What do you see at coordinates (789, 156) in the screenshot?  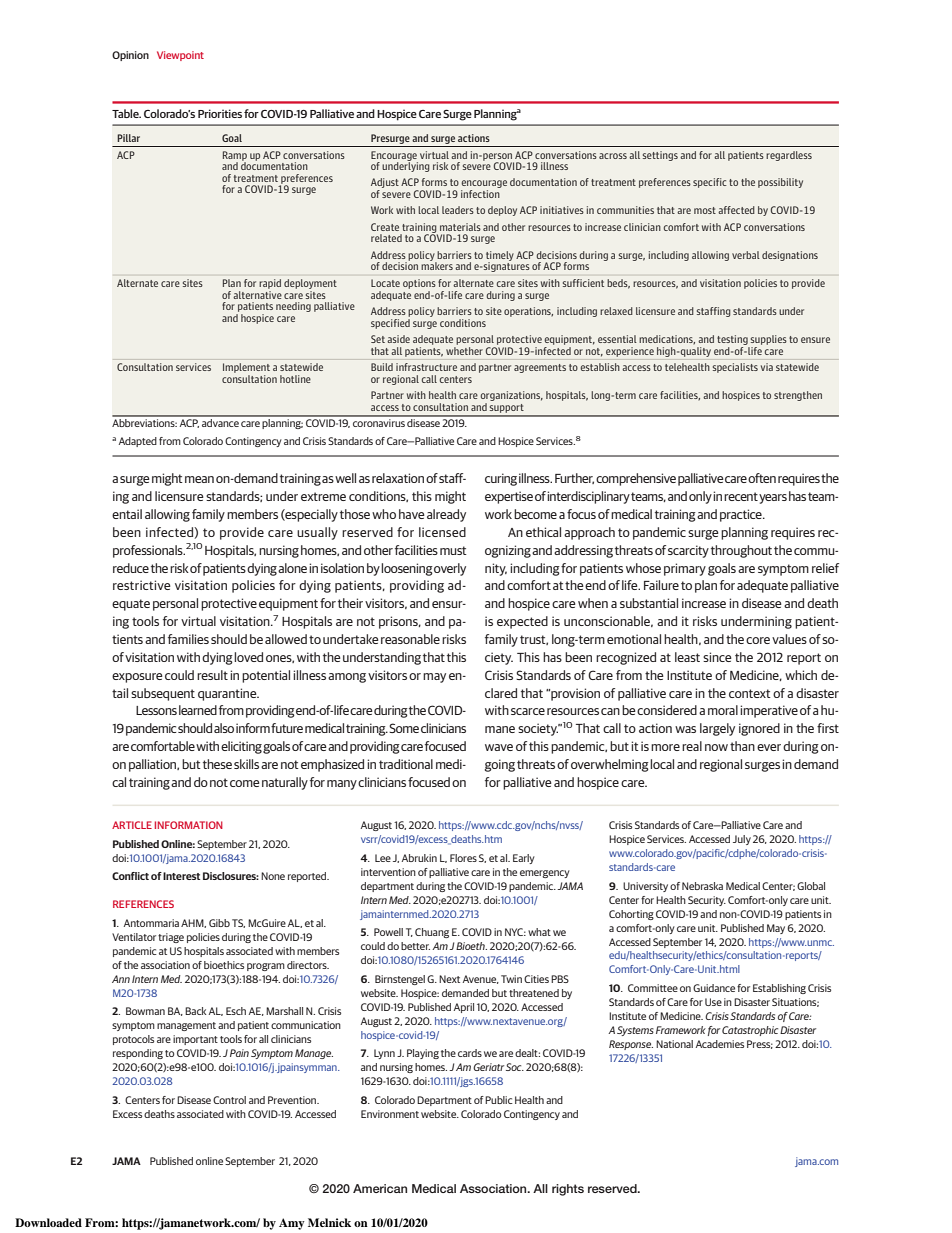 I see `regardless` at bounding box center [789, 156].
